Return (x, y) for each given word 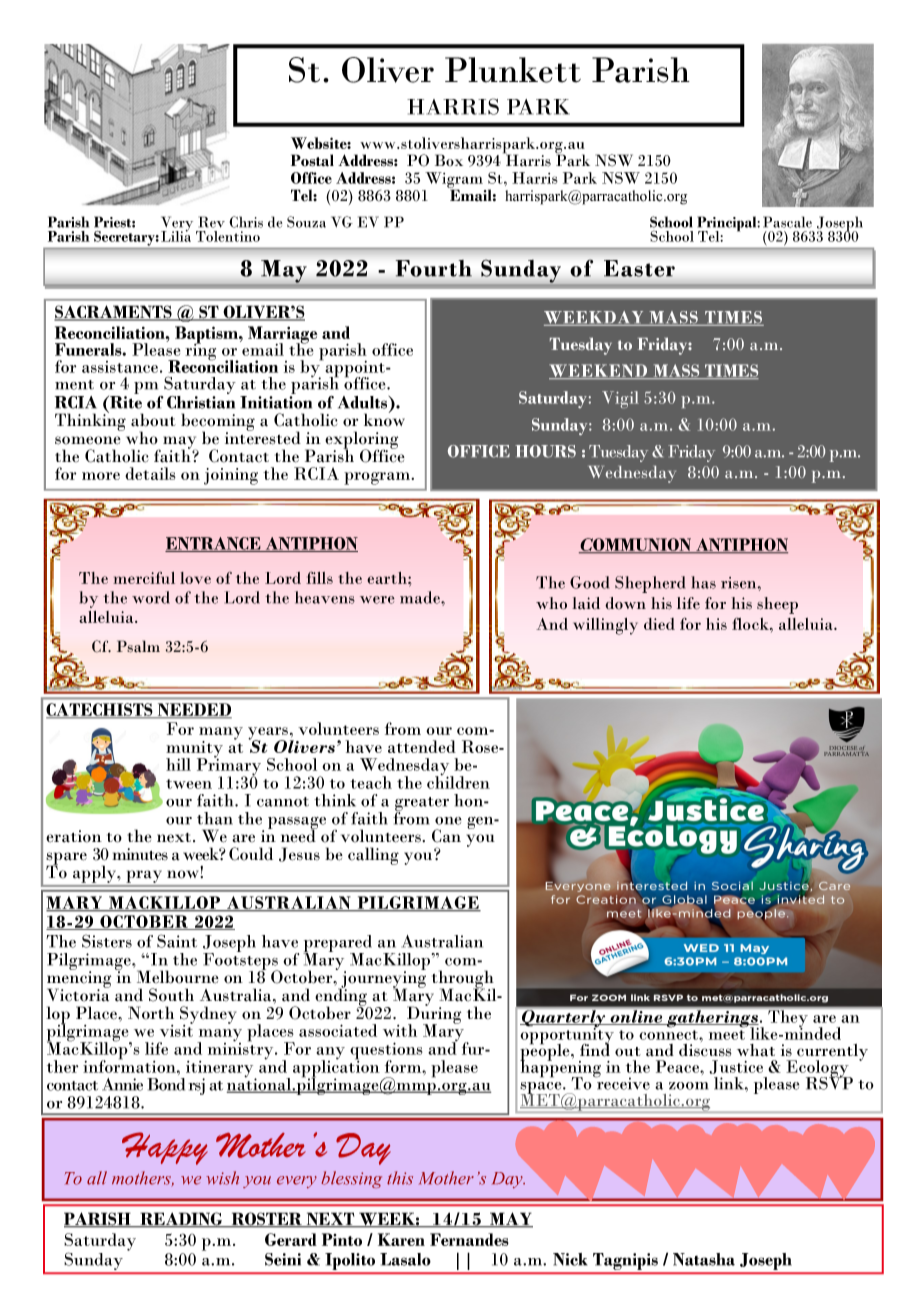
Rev (212, 222)
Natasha (704, 1259)
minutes (140, 854)
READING (181, 1220)
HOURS (545, 451)
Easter (639, 268)
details (150, 473)
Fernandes (469, 1239)
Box (449, 160)
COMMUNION (636, 545)
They (788, 1020)
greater (422, 805)
